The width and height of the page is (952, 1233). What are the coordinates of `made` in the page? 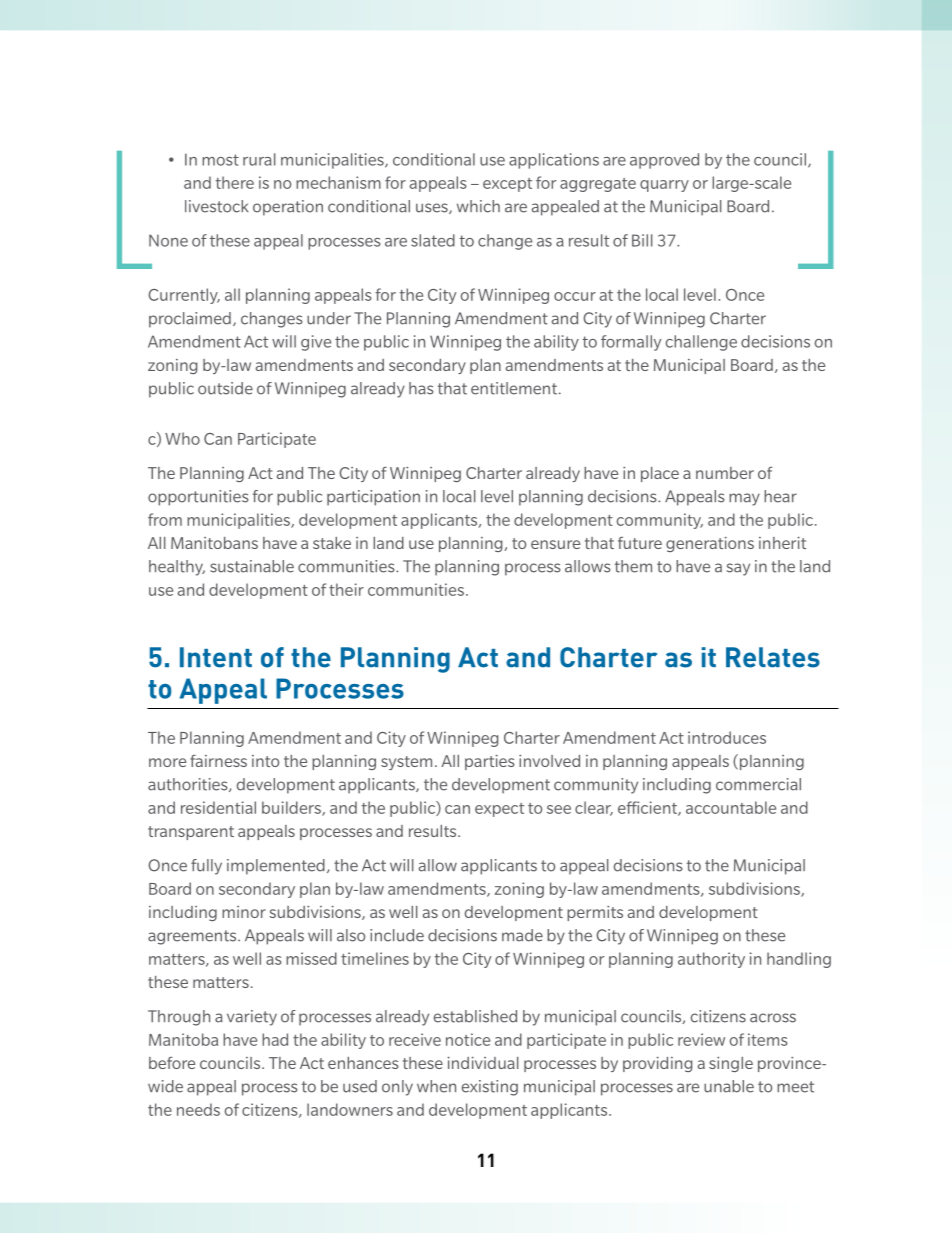 It's located at (522, 935).
